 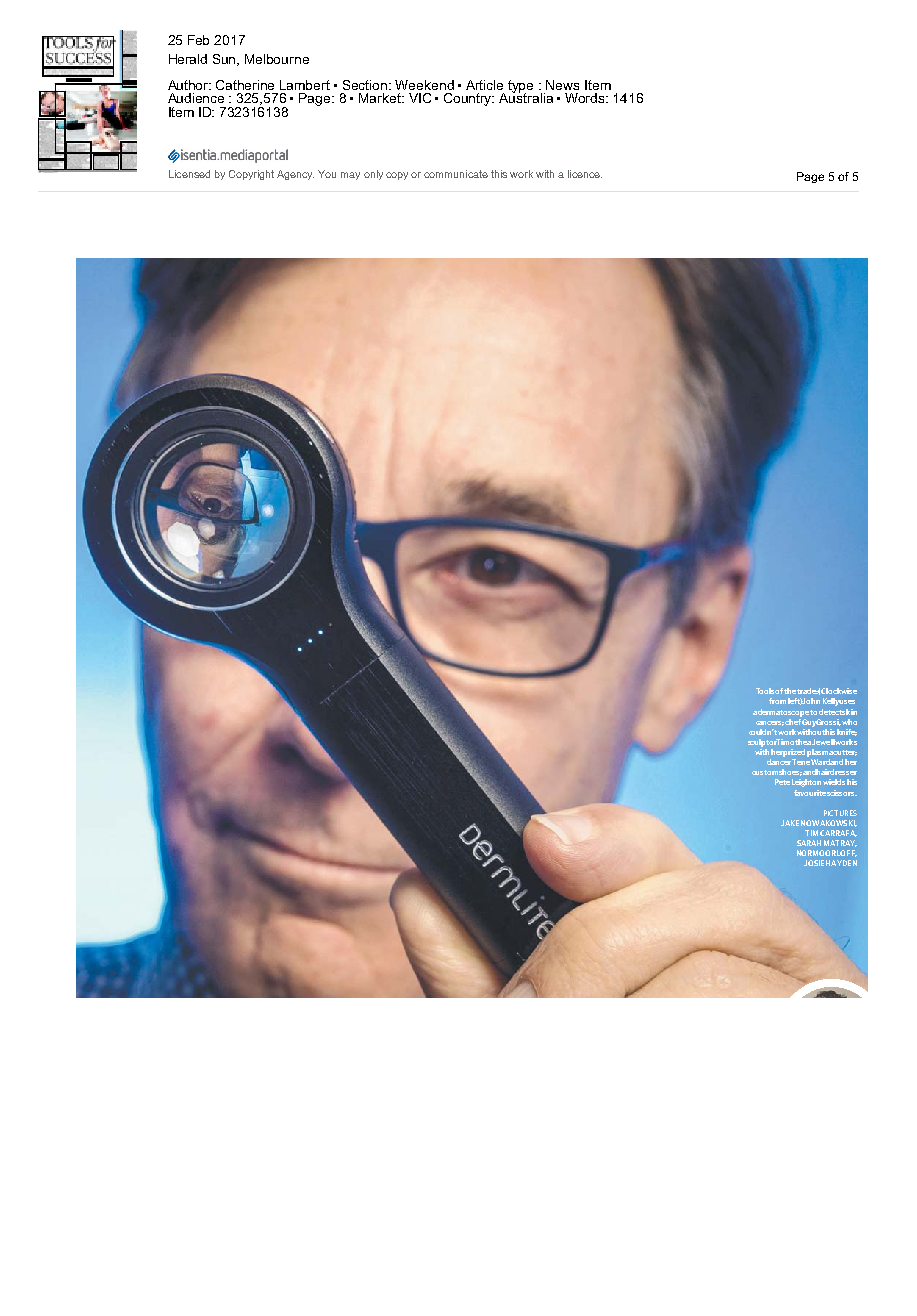 What do you see at coordinates (277, 59) in the screenshot?
I see `Melbourne` at bounding box center [277, 59].
